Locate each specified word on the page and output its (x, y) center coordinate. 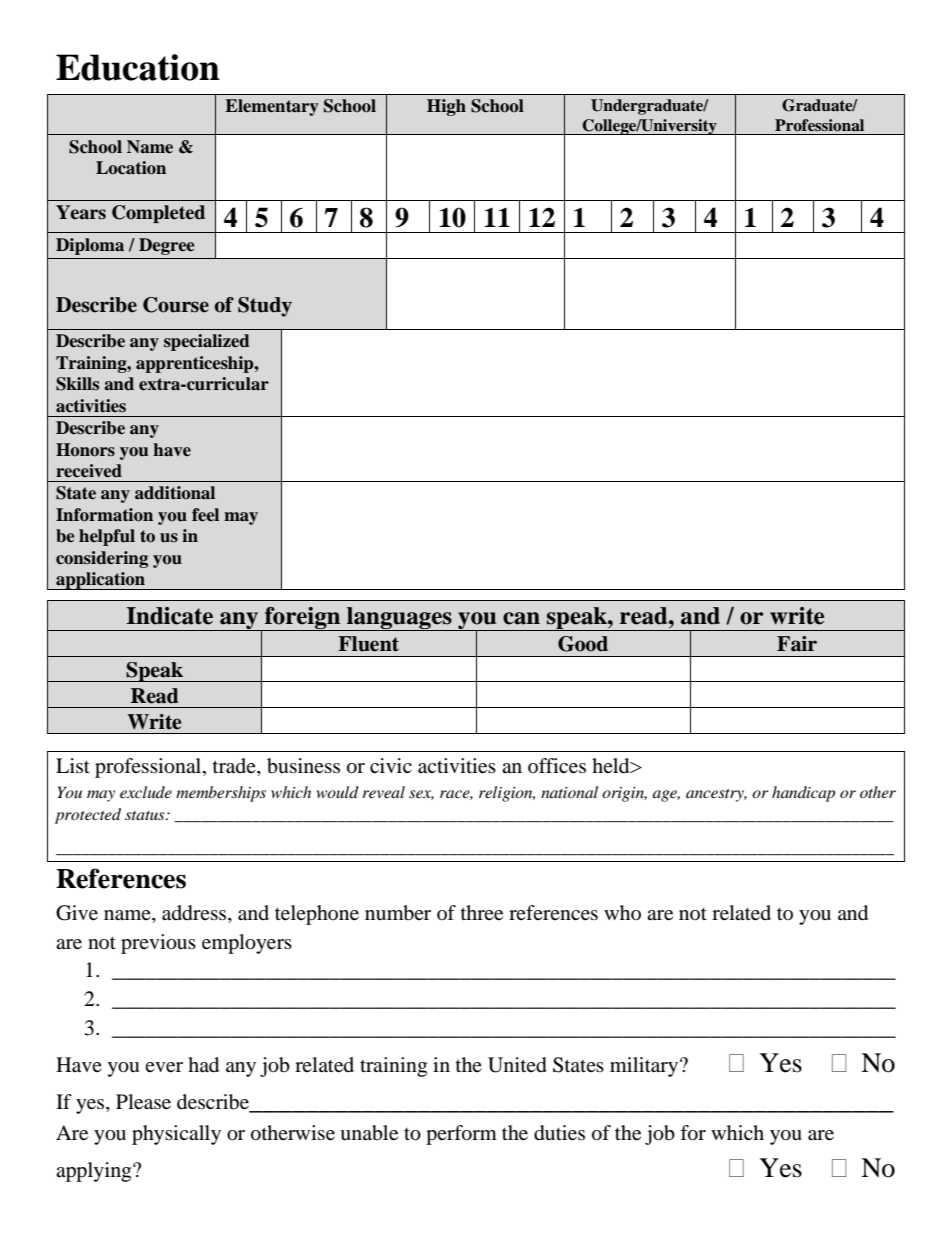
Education (138, 67)
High (446, 107)
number (398, 913)
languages (399, 619)
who (622, 912)
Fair (797, 644)
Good (583, 644)
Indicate (169, 616)
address (195, 913)
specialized (207, 342)
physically (176, 1135)
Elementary (271, 107)
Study (265, 307)
